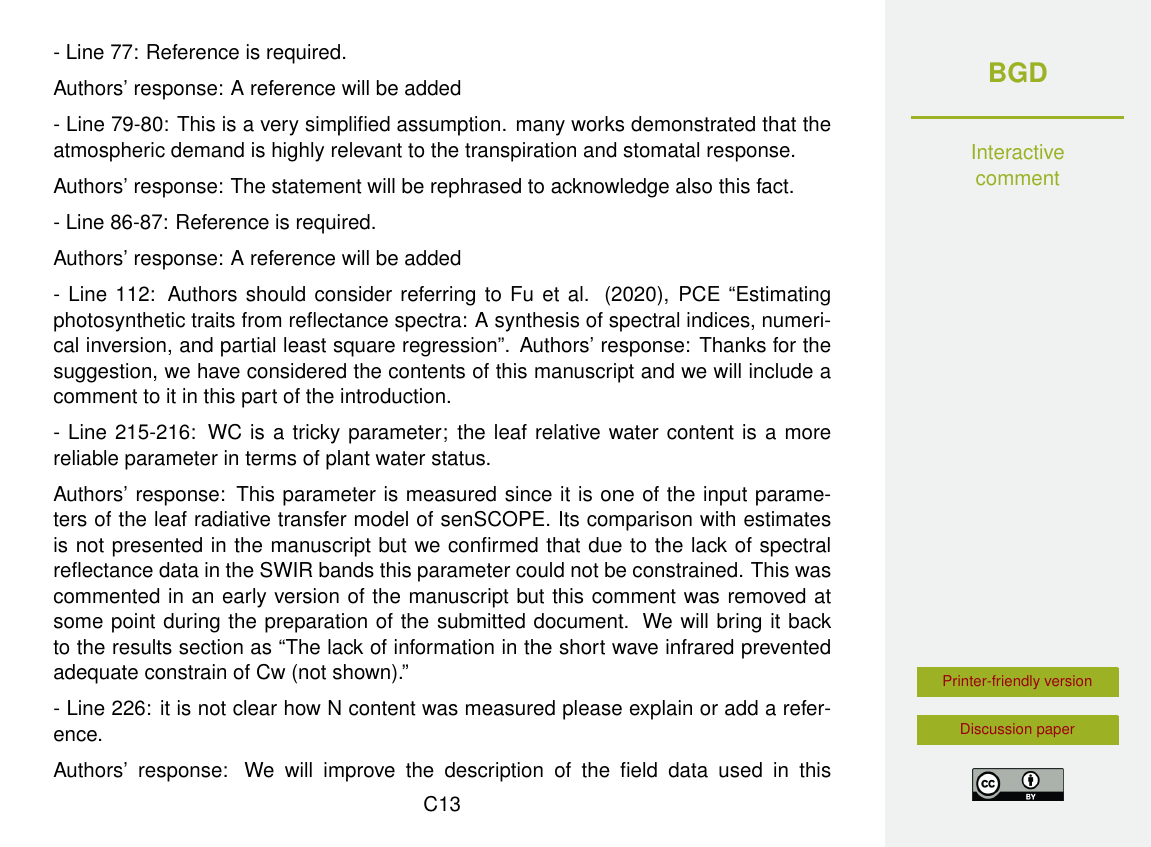 The image size is (1151, 847). Describe the element at coordinates (207, 150) in the page. I see `demand` at that location.
